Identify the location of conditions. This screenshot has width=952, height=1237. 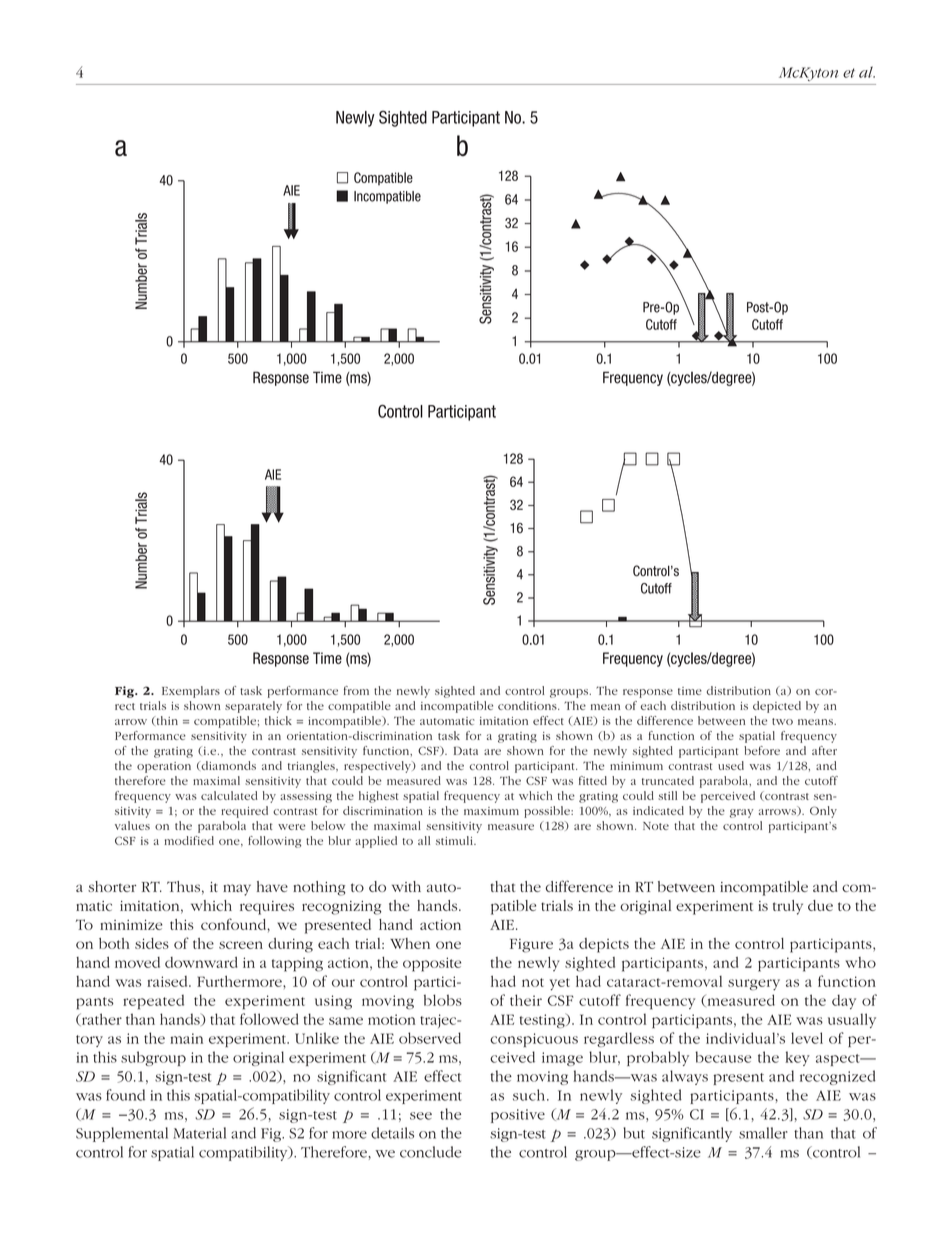
(528, 705).
